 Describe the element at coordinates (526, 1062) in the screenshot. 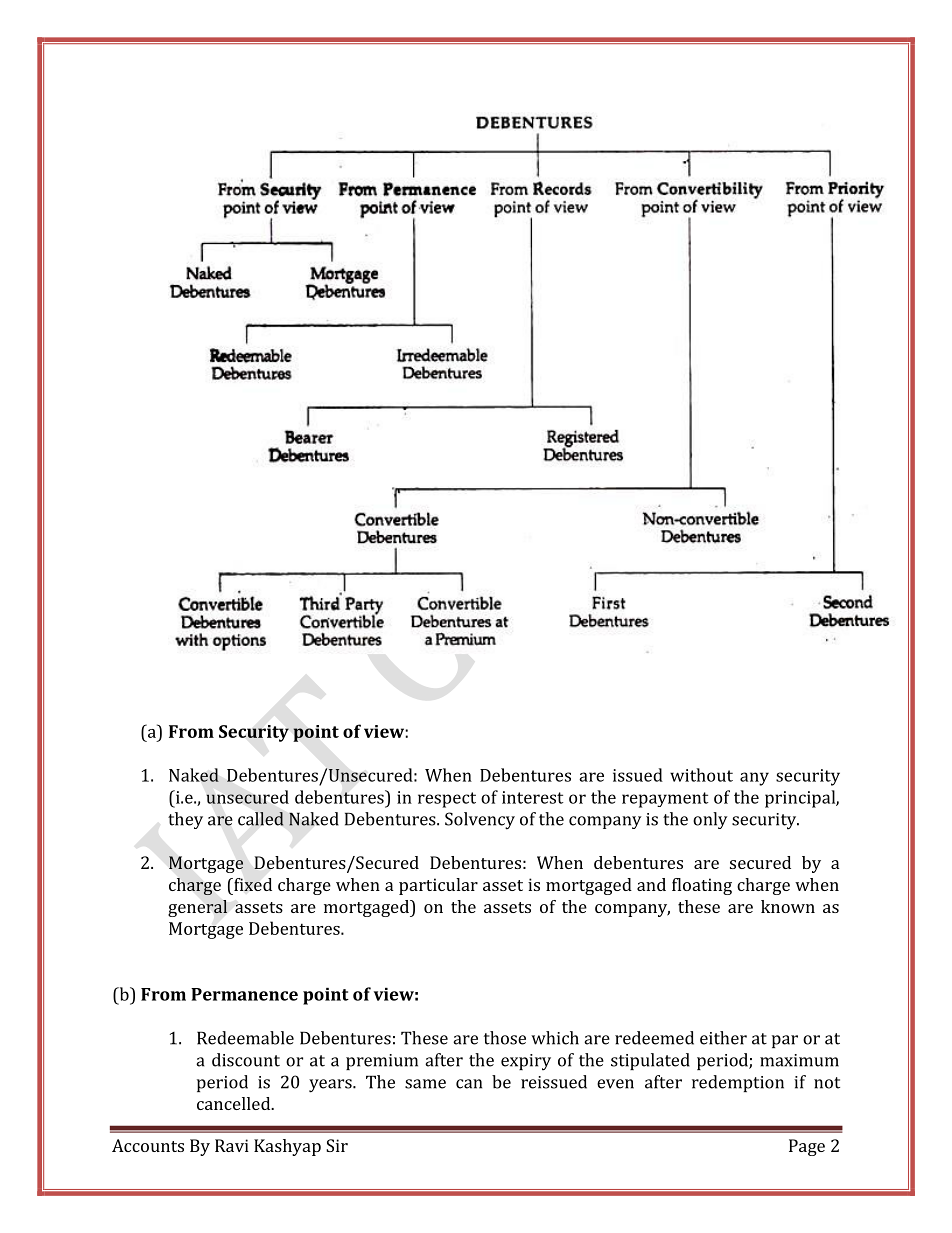

I see `expiry` at that location.
